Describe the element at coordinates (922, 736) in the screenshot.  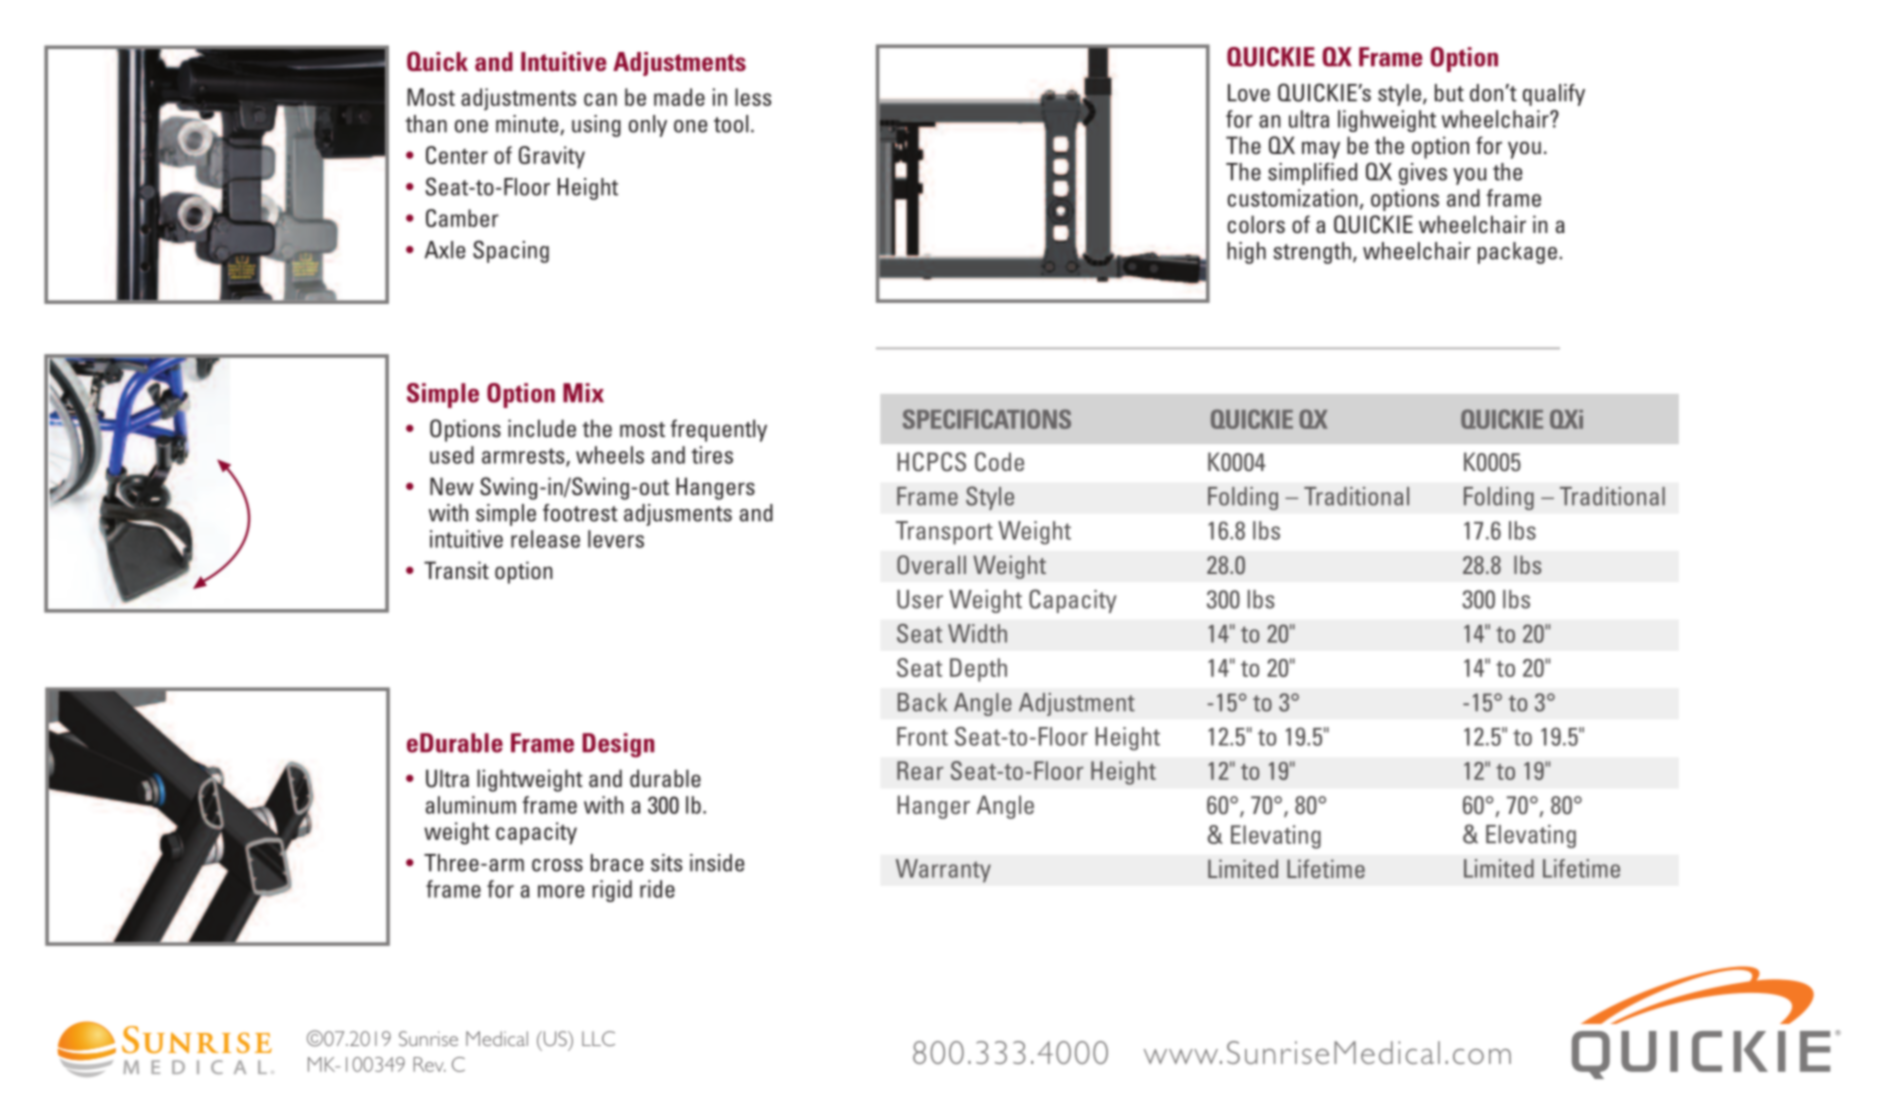
I see `Front` at that location.
